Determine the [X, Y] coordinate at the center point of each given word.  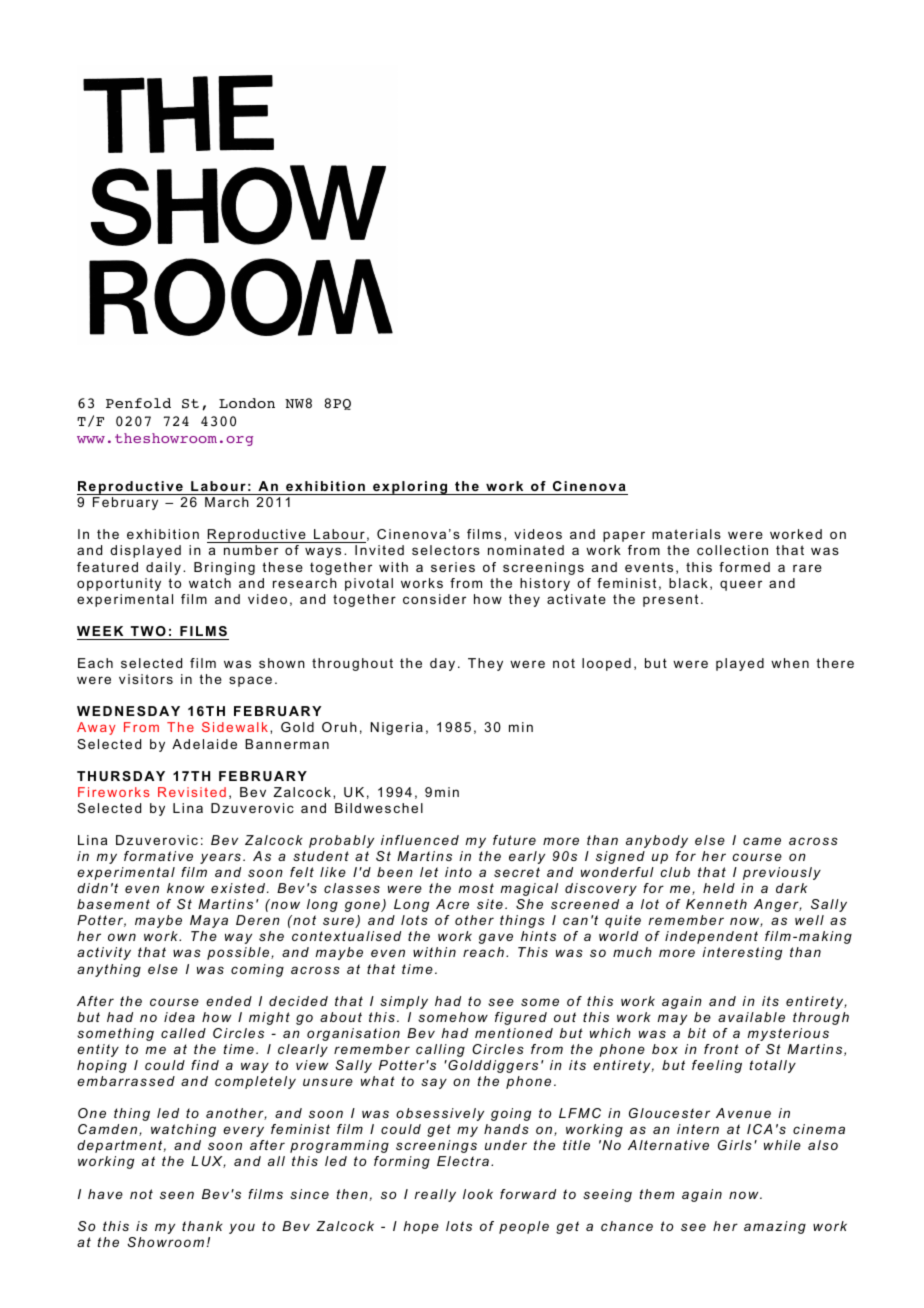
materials [686, 534]
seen [177, 1195]
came [762, 841]
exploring [410, 488]
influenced [420, 840]
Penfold [138, 403]
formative [158, 856]
